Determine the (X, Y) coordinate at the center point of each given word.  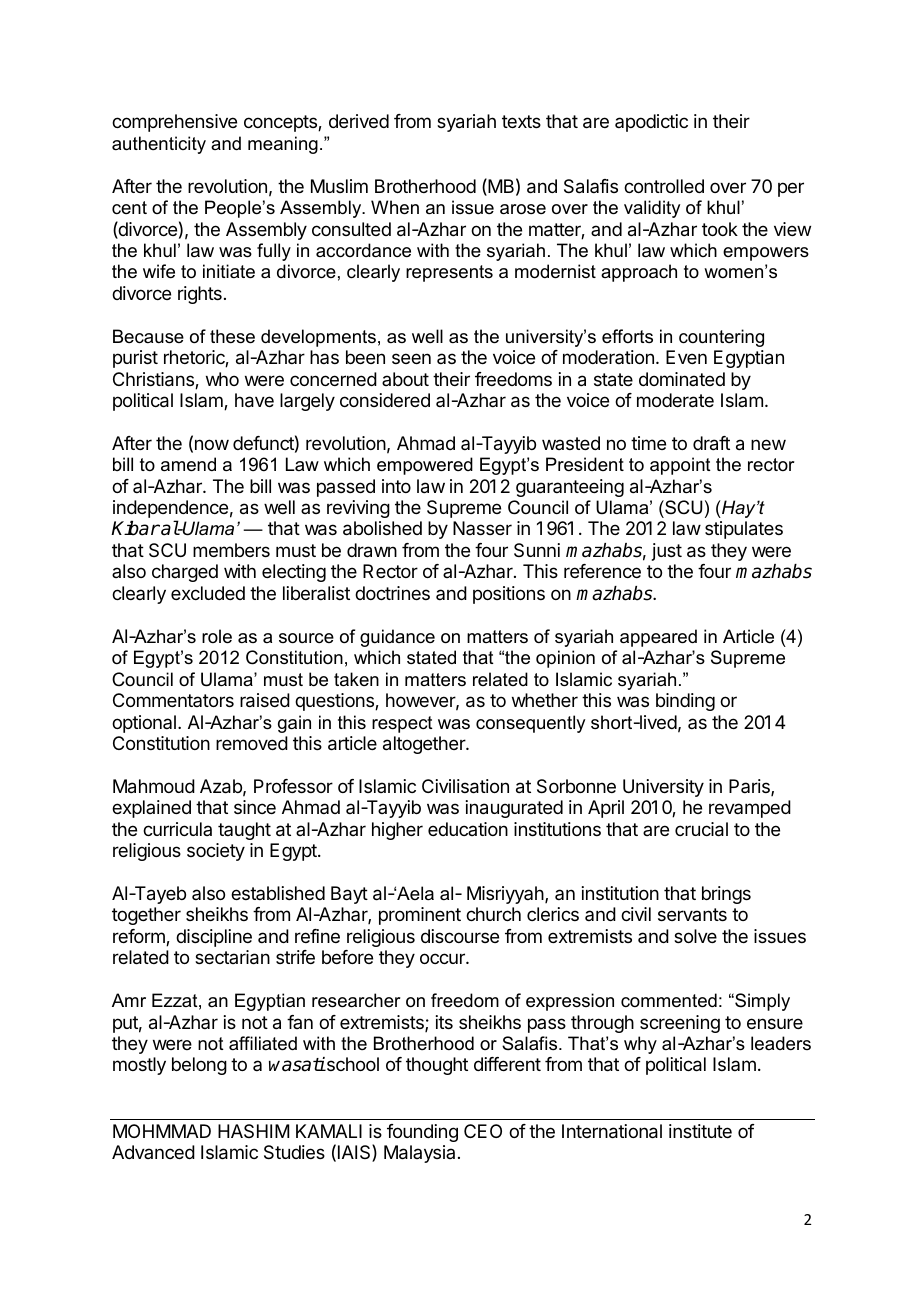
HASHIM (253, 1131)
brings (726, 895)
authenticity (159, 145)
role (217, 636)
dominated (682, 379)
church (493, 914)
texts (521, 121)
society (216, 852)
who (222, 379)
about (405, 379)
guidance (397, 638)
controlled (664, 186)
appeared (658, 638)
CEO (483, 1131)
